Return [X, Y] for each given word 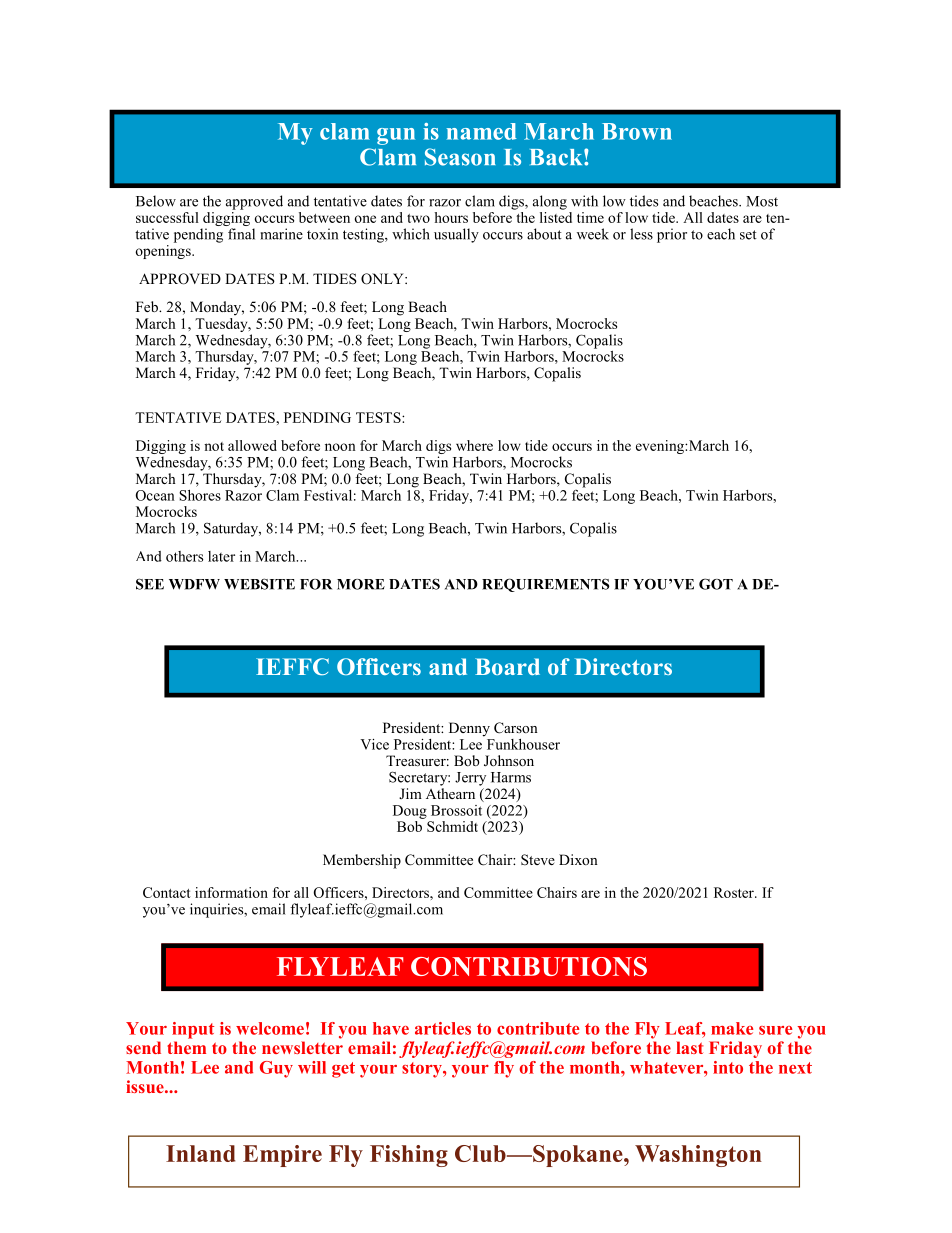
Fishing [409, 1156]
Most [762, 201]
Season [460, 157]
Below [156, 201]
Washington [698, 1156]
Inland [200, 1153]
